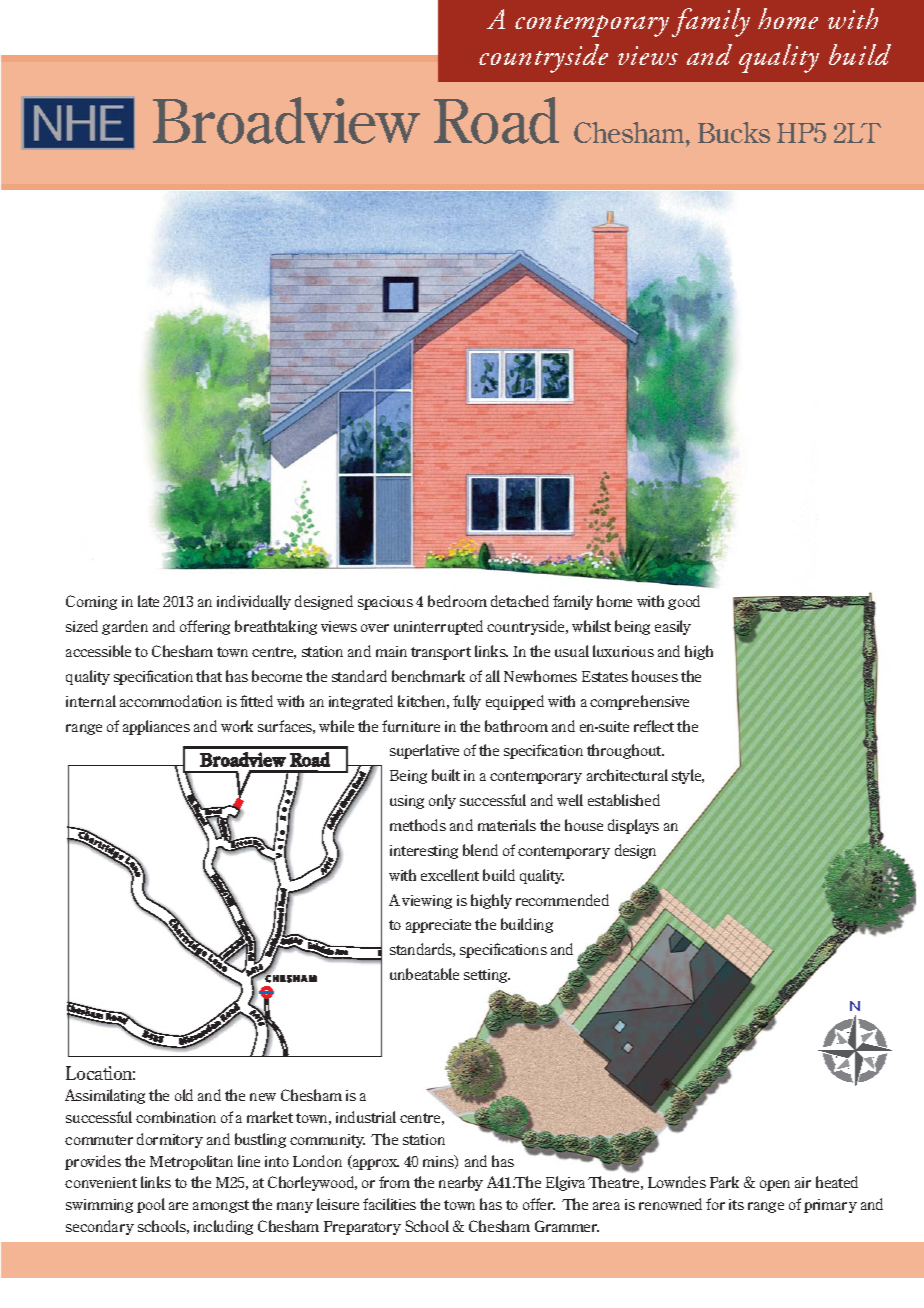 This screenshot has width=924, height=1308. What do you see at coordinates (457, 601) in the screenshot?
I see `bedroom` at bounding box center [457, 601].
